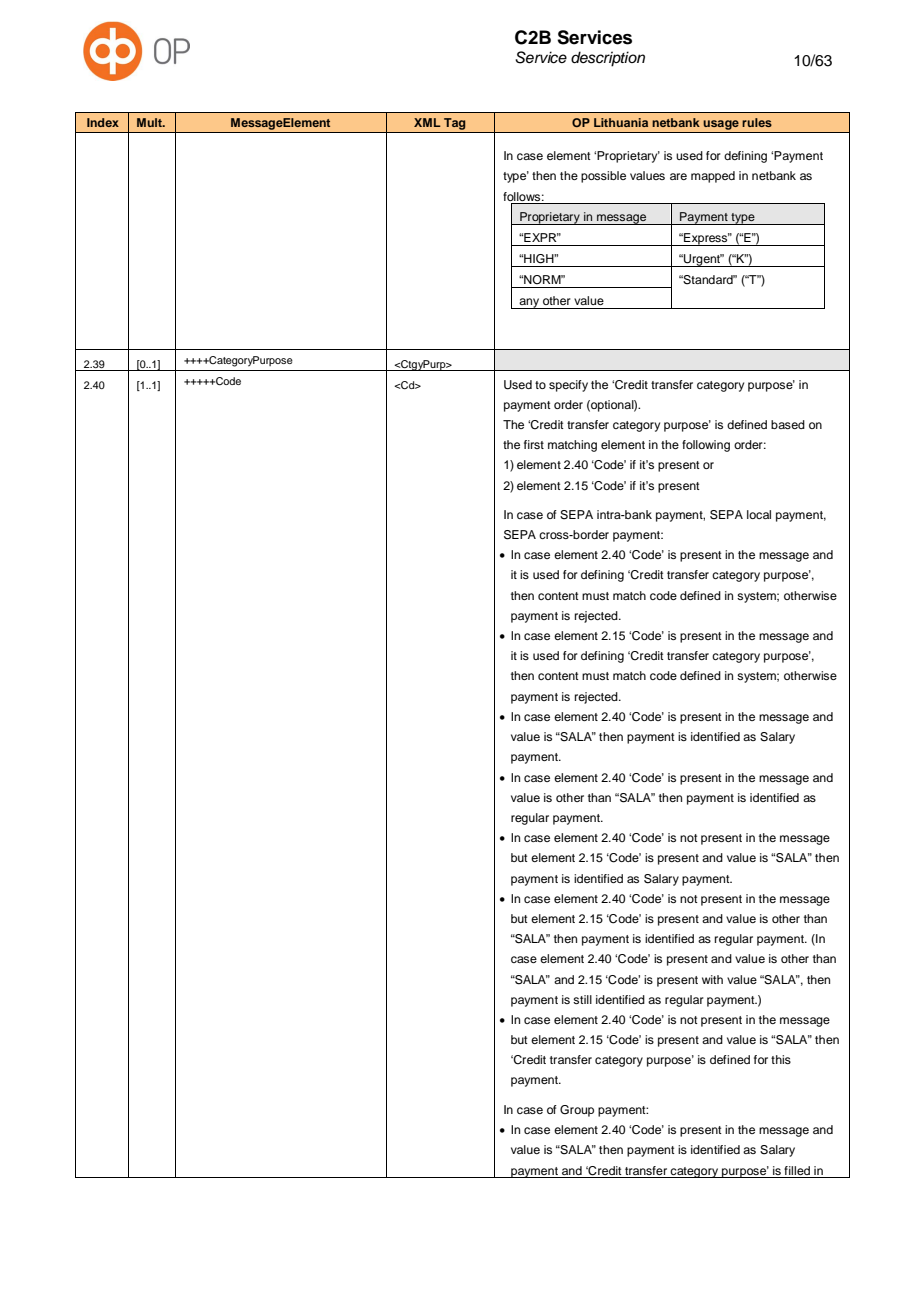 This image has height=1308, width=924. I want to click on specify, so click(568, 386).
